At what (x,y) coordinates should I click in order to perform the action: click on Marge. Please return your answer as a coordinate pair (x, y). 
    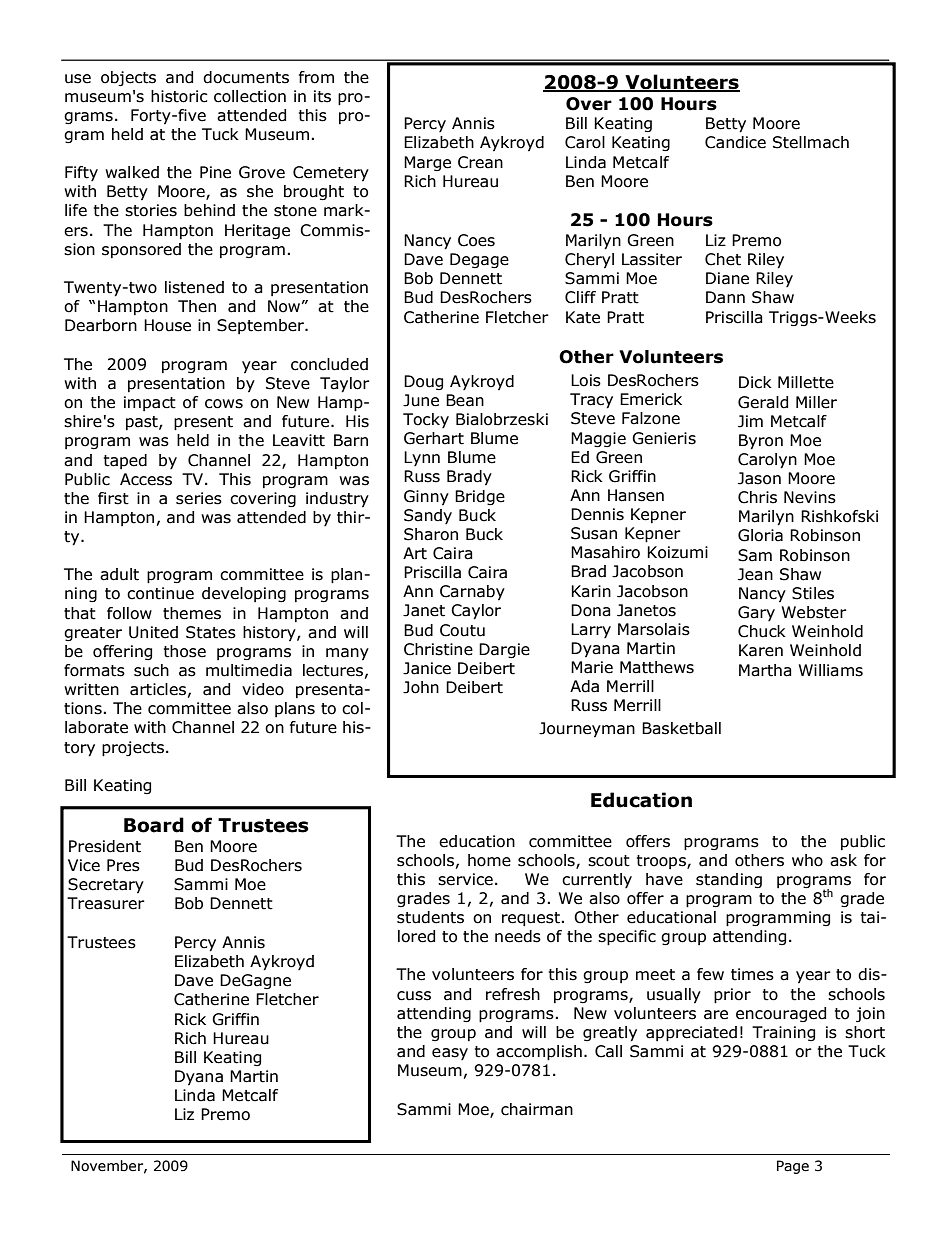
    Looking at the image, I should click on (427, 163).
